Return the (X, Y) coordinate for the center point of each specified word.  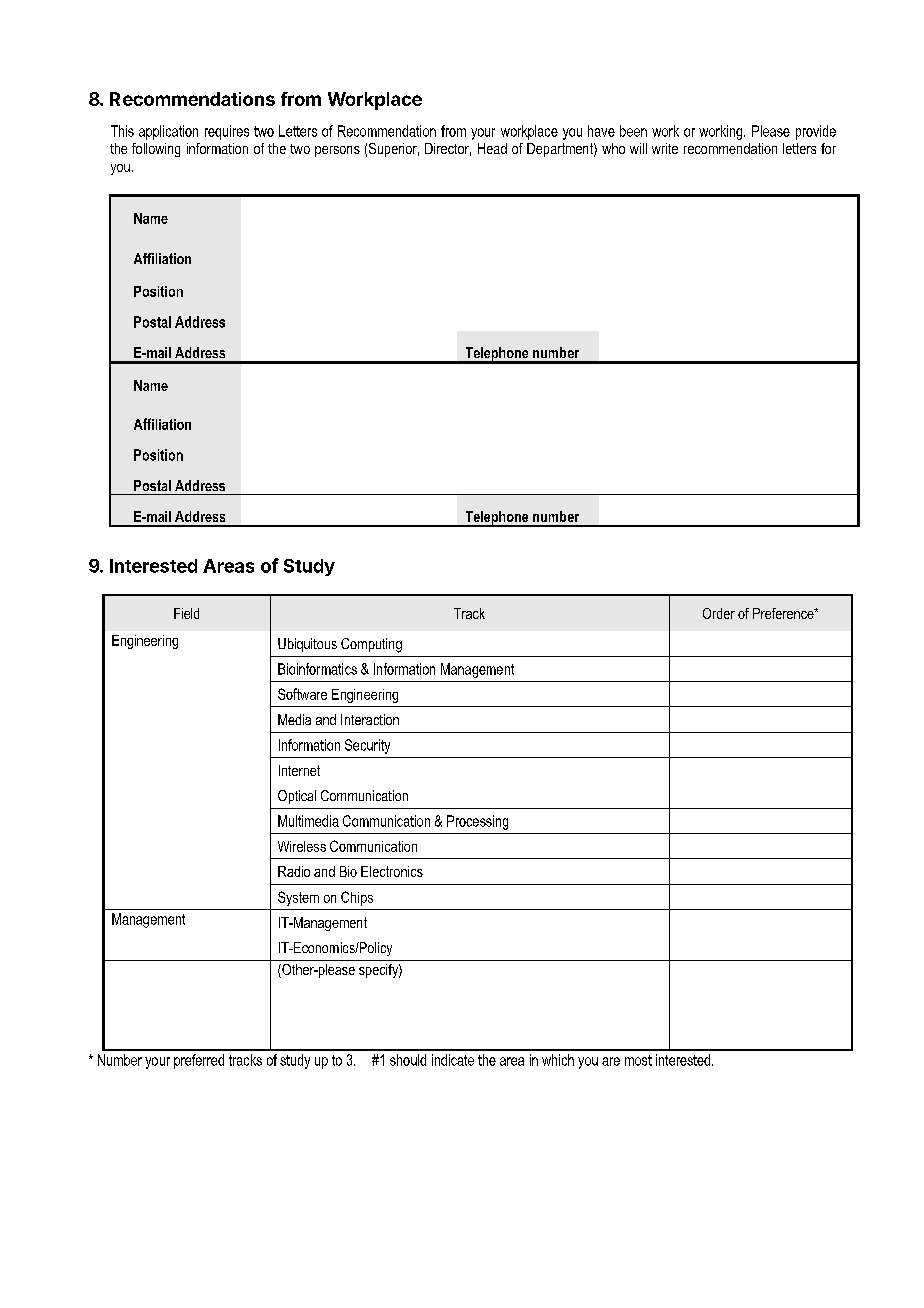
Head (492, 148)
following (156, 150)
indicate (453, 1060)
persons (337, 151)
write (665, 148)
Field (186, 613)
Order (719, 613)
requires (227, 132)
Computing (371, 645)
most (638, 1060)
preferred (199, 1061)
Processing (477, 822)
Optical (297, 797)
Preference (784, 613)
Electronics (392, 871)
